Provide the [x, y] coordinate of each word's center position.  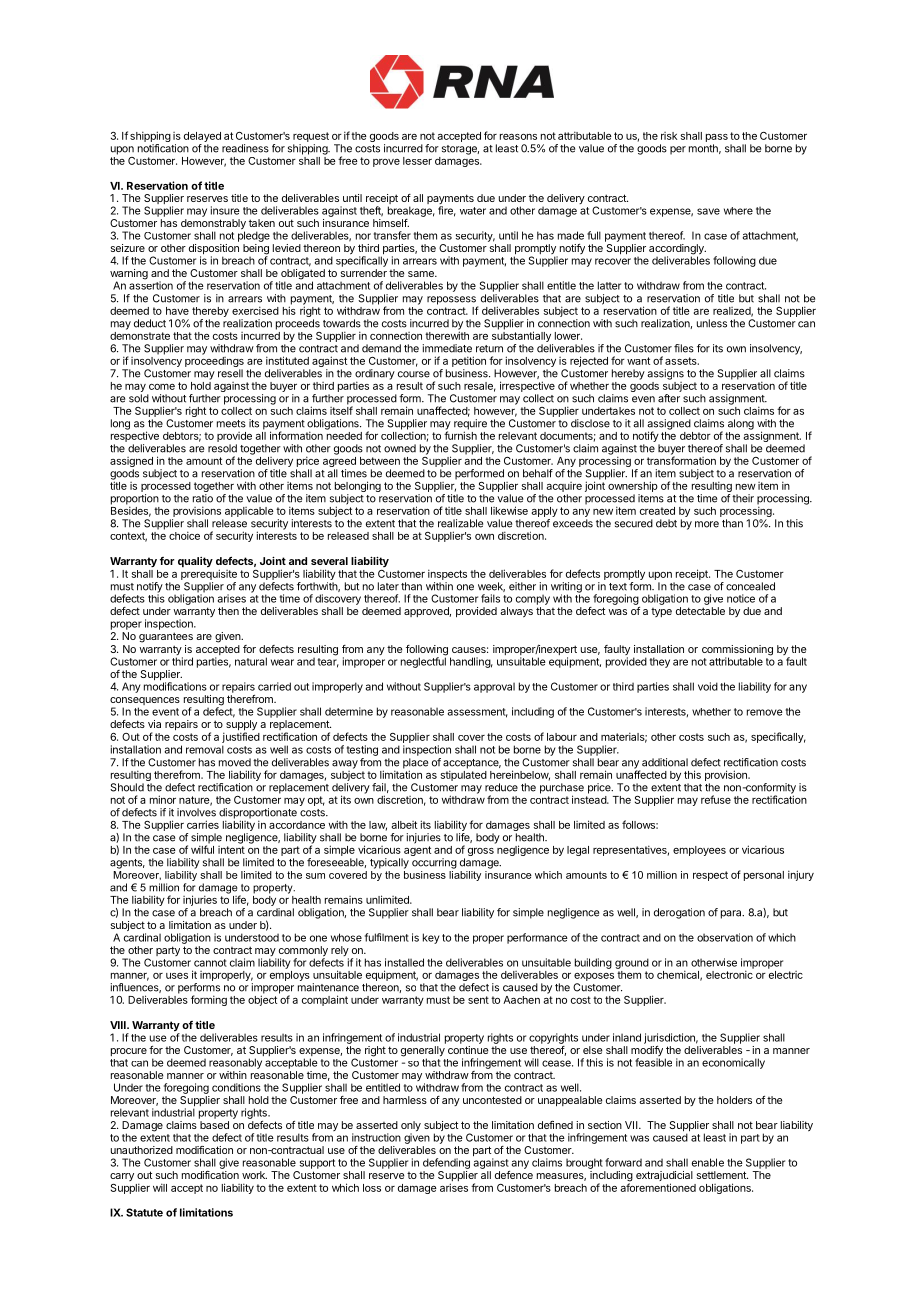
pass [717, 138]
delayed [202, 137]
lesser [417, 161]
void [708, 686]
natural [251, 661]
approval [494, 688]
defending [446, 1163]
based [214, 1125]
